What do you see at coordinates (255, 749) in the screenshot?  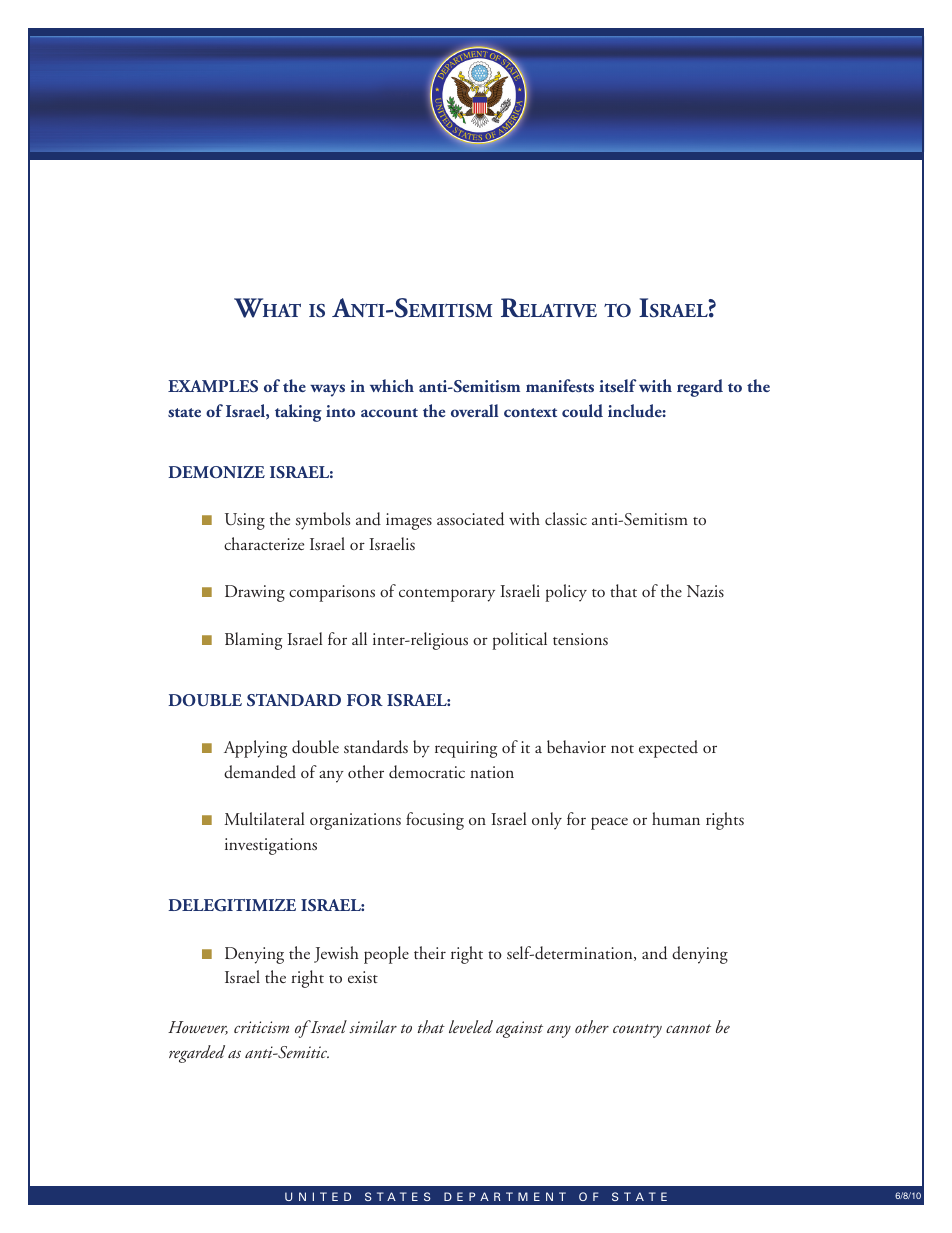 I see `Applying` at bounding box center [255, 749].
